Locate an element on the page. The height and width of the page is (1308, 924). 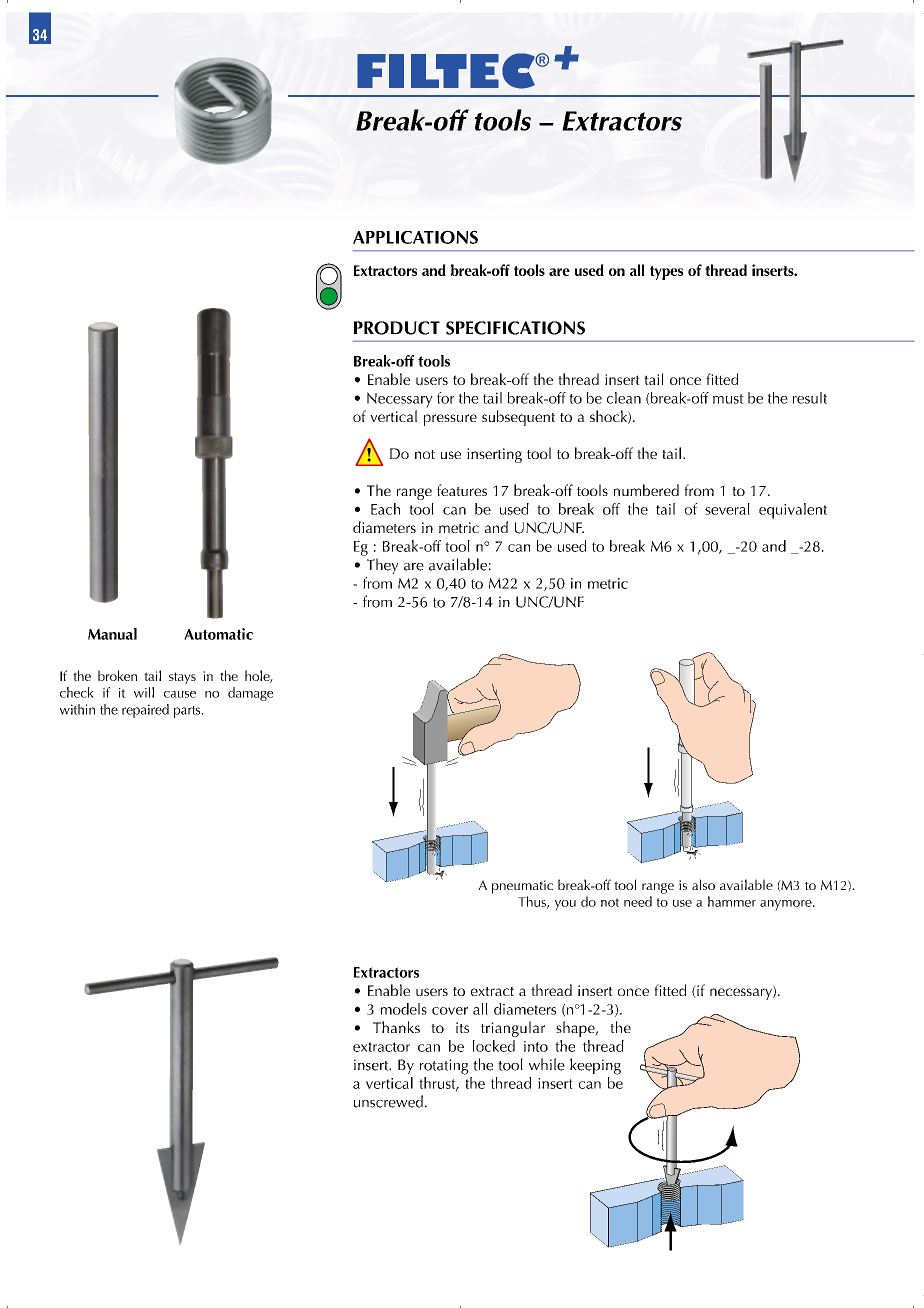
parts is located at coordinates (188, 712).
